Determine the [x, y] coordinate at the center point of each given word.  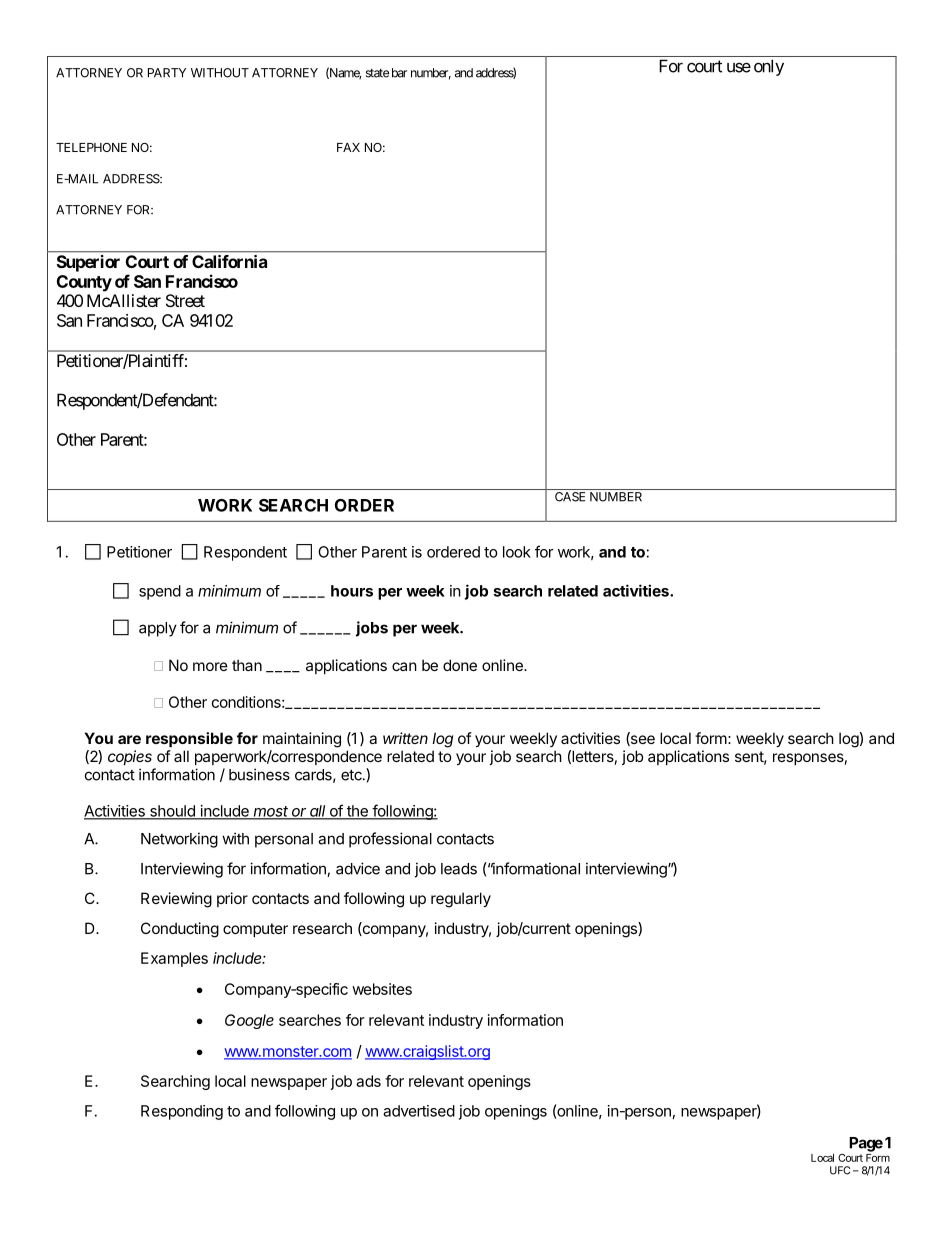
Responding [182, 1112]
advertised [419, 1111]
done [460, 665]
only [769, 67]
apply [158, 629]
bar [399, 73]
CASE [570, 497]
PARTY [167, 73]
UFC [840, 1170]
